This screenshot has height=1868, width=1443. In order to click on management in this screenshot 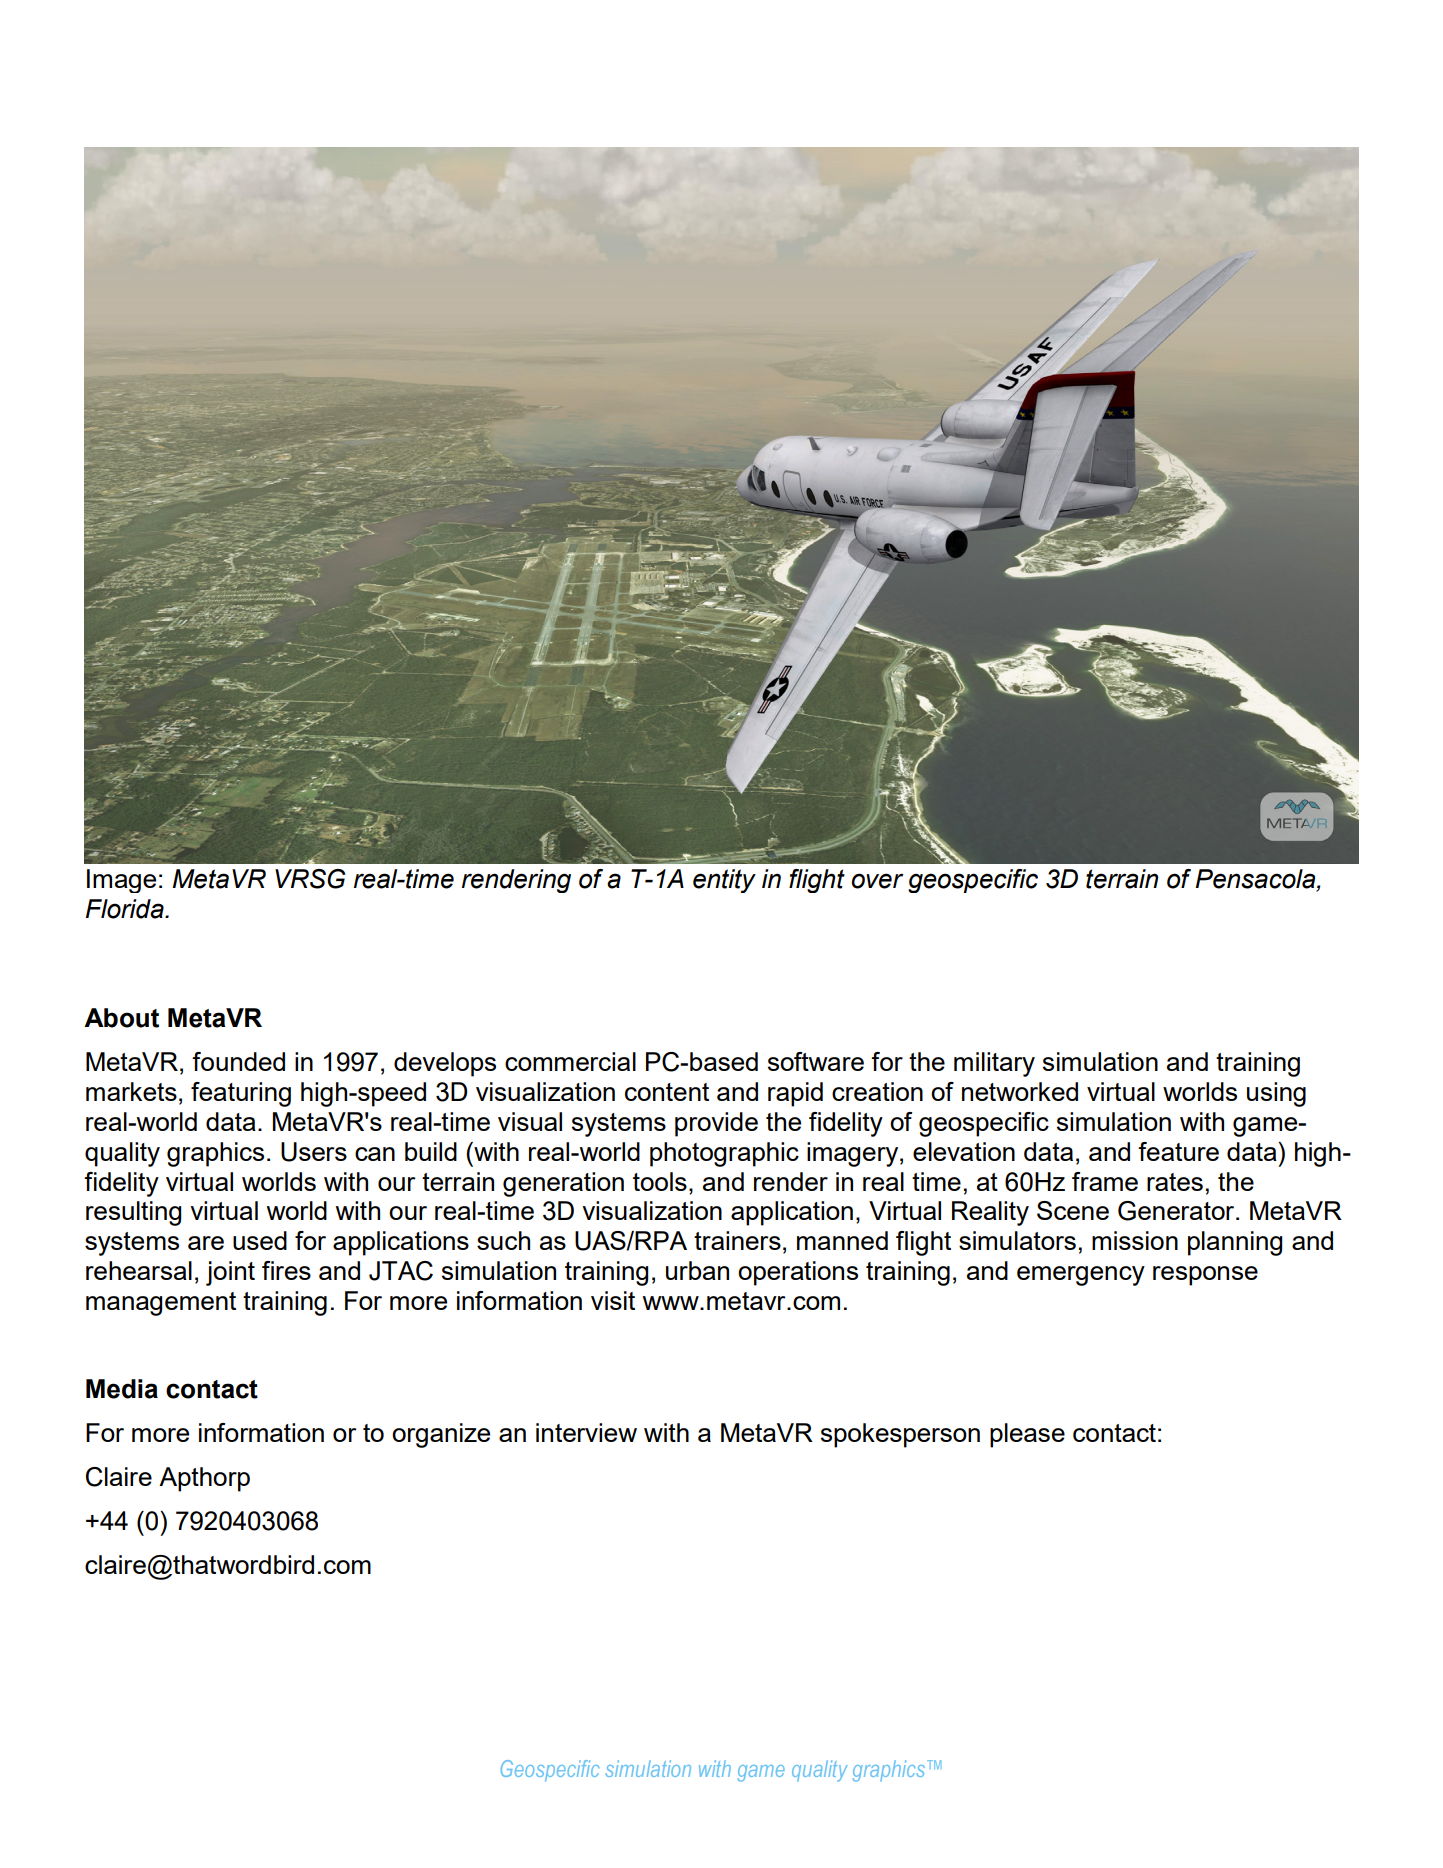, I will do `click(161, 1304)`.
